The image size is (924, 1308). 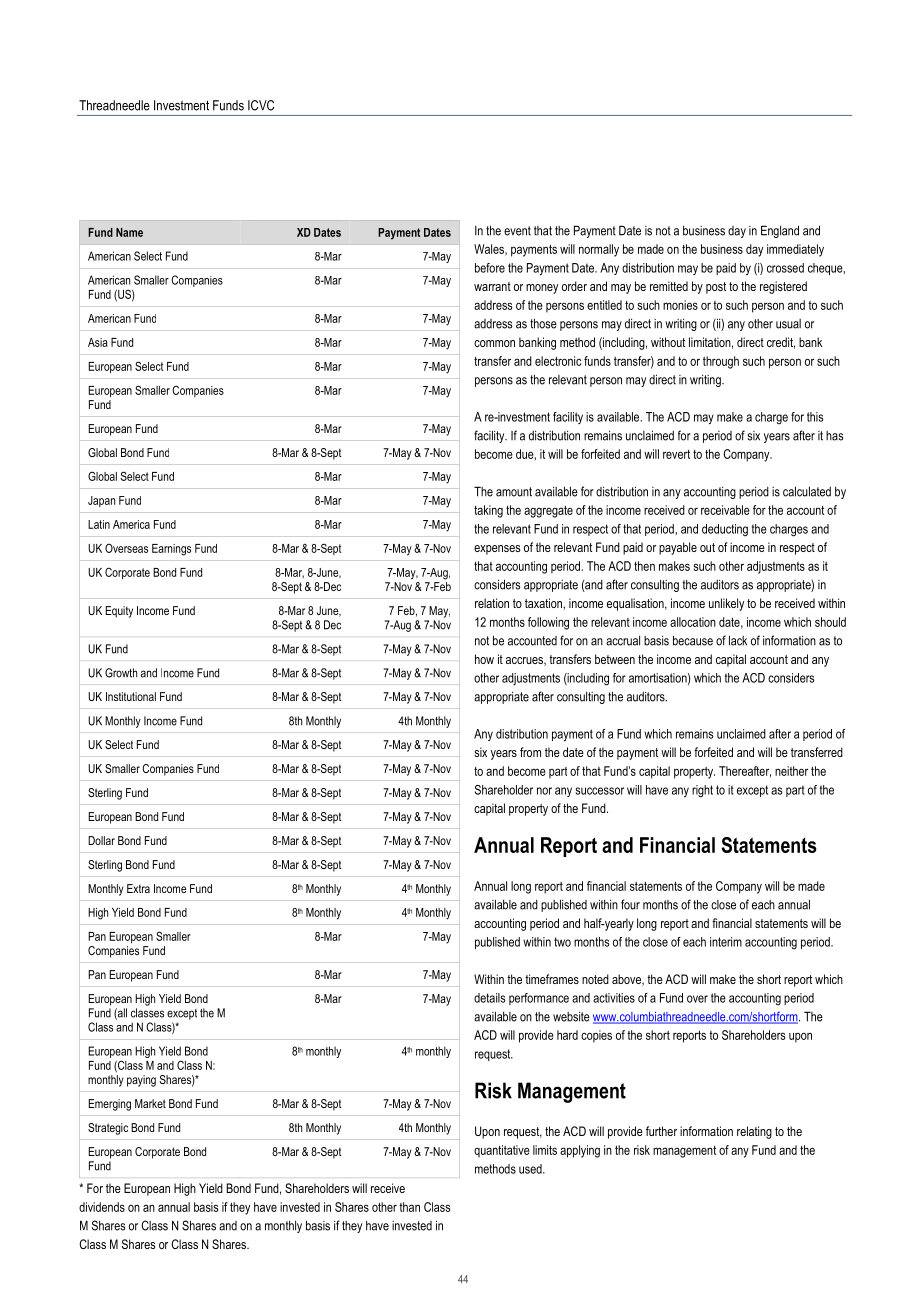 I want to click on from, so click(x=530, y=752).
